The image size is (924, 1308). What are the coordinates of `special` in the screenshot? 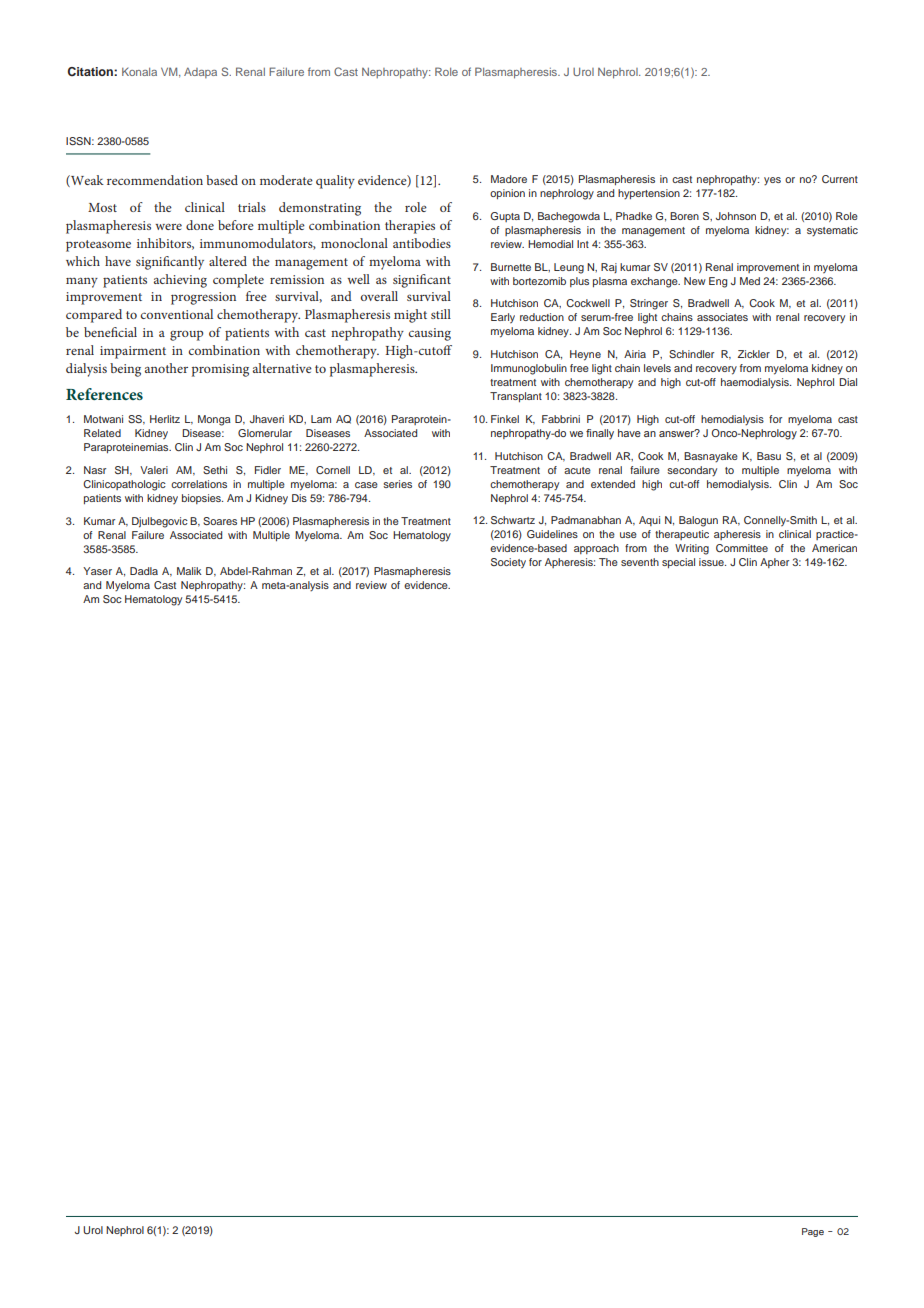 It's located at (678, 563).
